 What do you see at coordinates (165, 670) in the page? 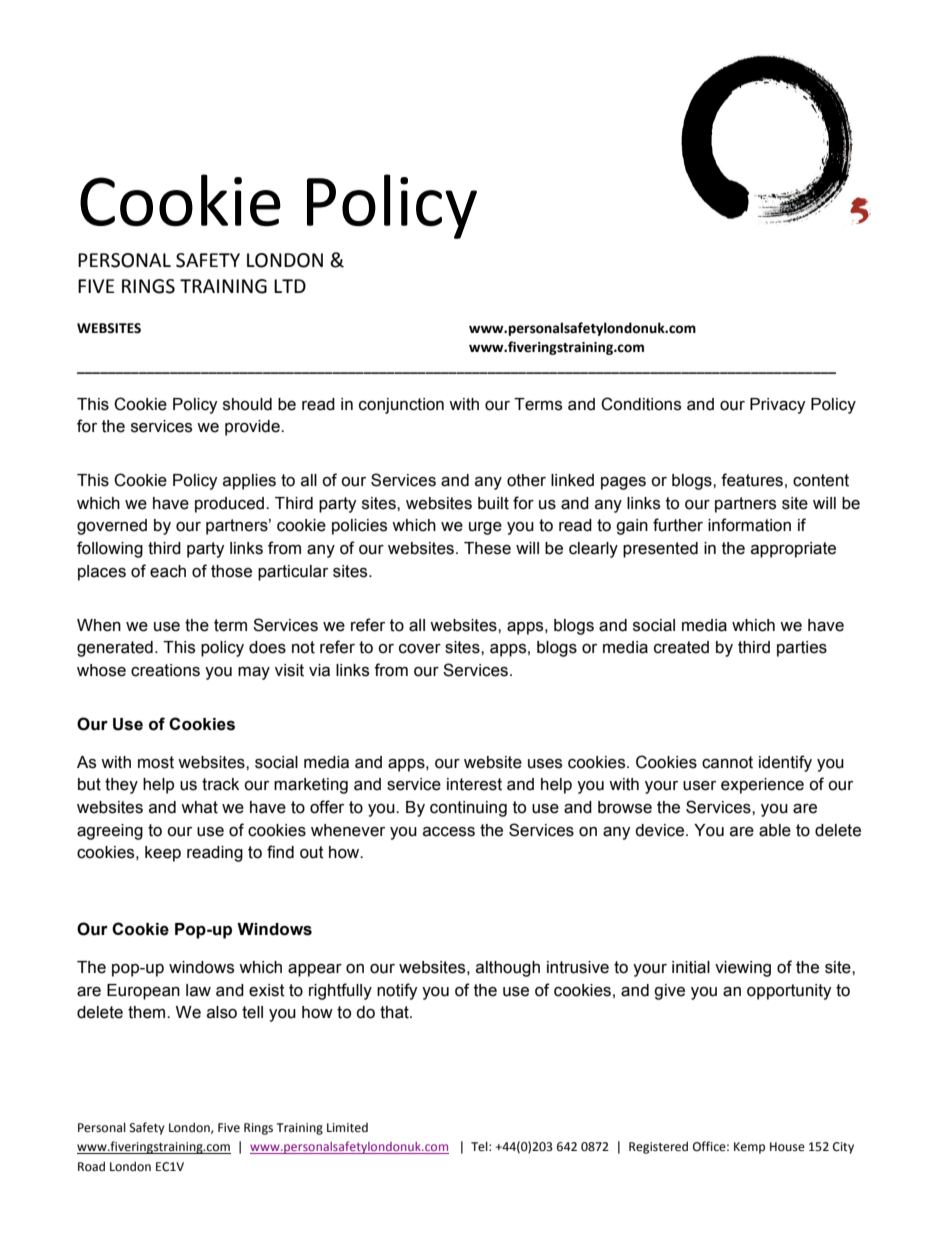
I see `creations` at bounding box center [165, 670].
